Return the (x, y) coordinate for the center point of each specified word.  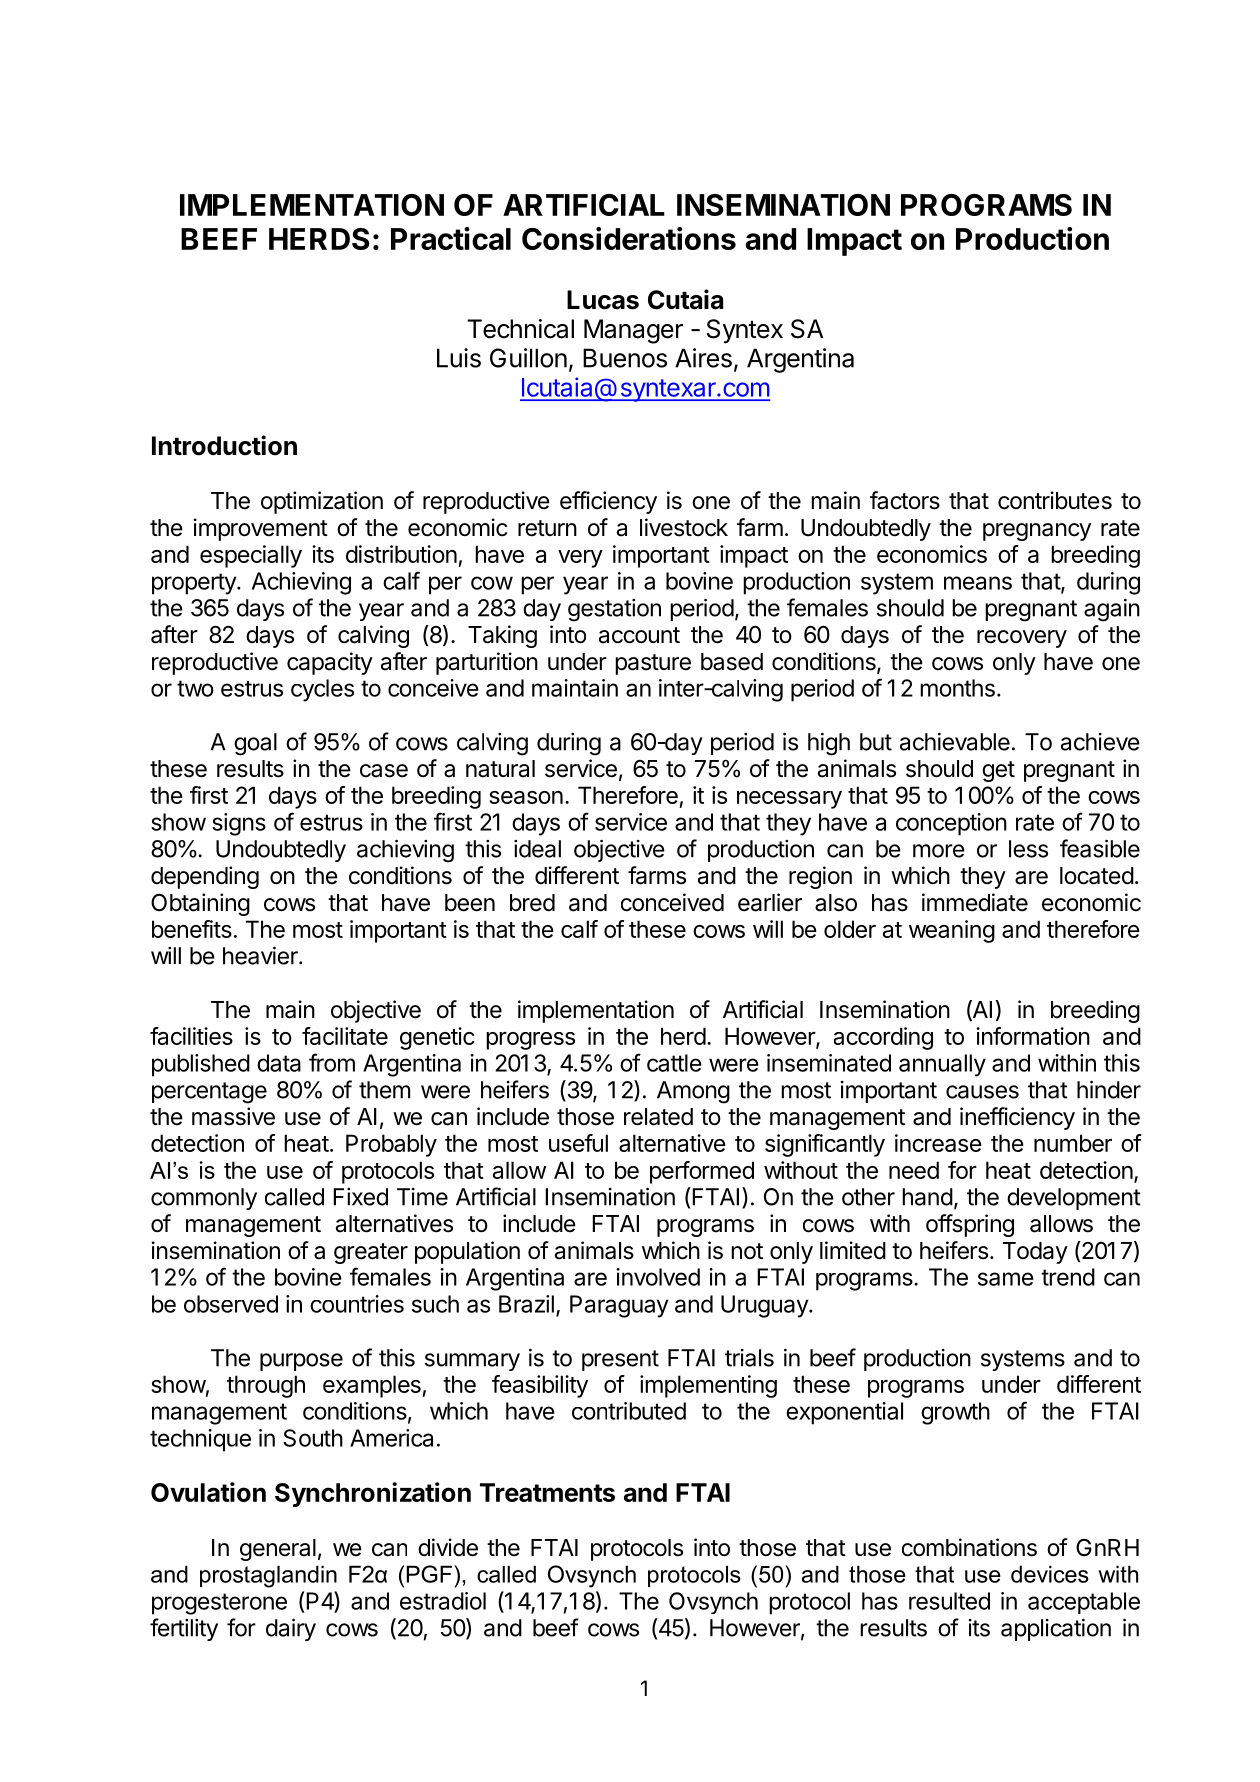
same (1006, 1279)
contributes (1055, 500)
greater (371, 1253)
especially (251, 556)
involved (658, 1277)
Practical (451, 238)
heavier (261, 956)
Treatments (547, 1492)
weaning (952, 931)
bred (532, 903)
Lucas (603, 300)
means (978, 583)
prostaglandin (268, 1576)
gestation (614, 610)
